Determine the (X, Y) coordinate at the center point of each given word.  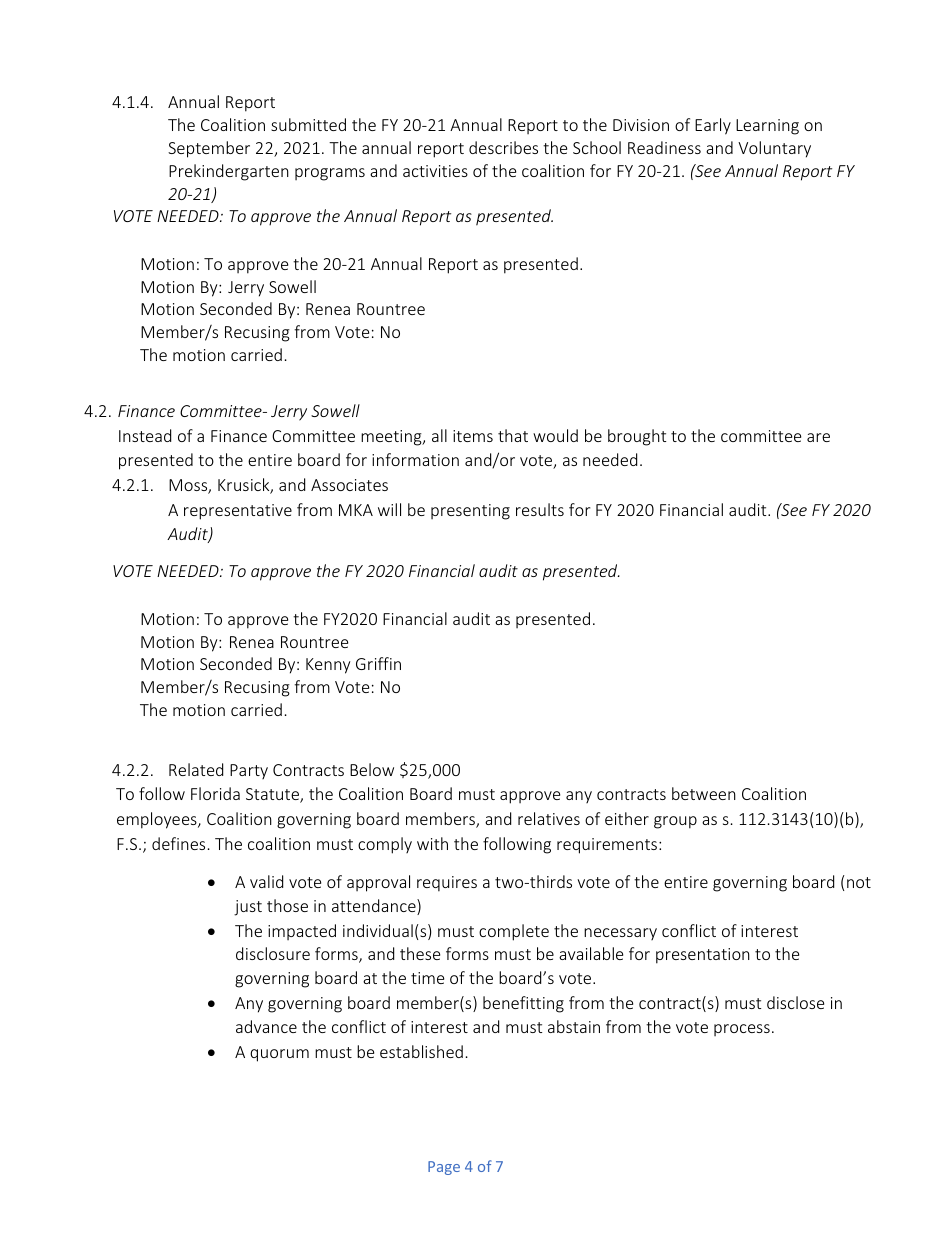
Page (444, 1168)
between (704, 793)
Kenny (328, 666)
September (209, 149)
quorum (279, 1055)
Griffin (378, 663)
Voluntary (774, 149)
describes (503, 147)
